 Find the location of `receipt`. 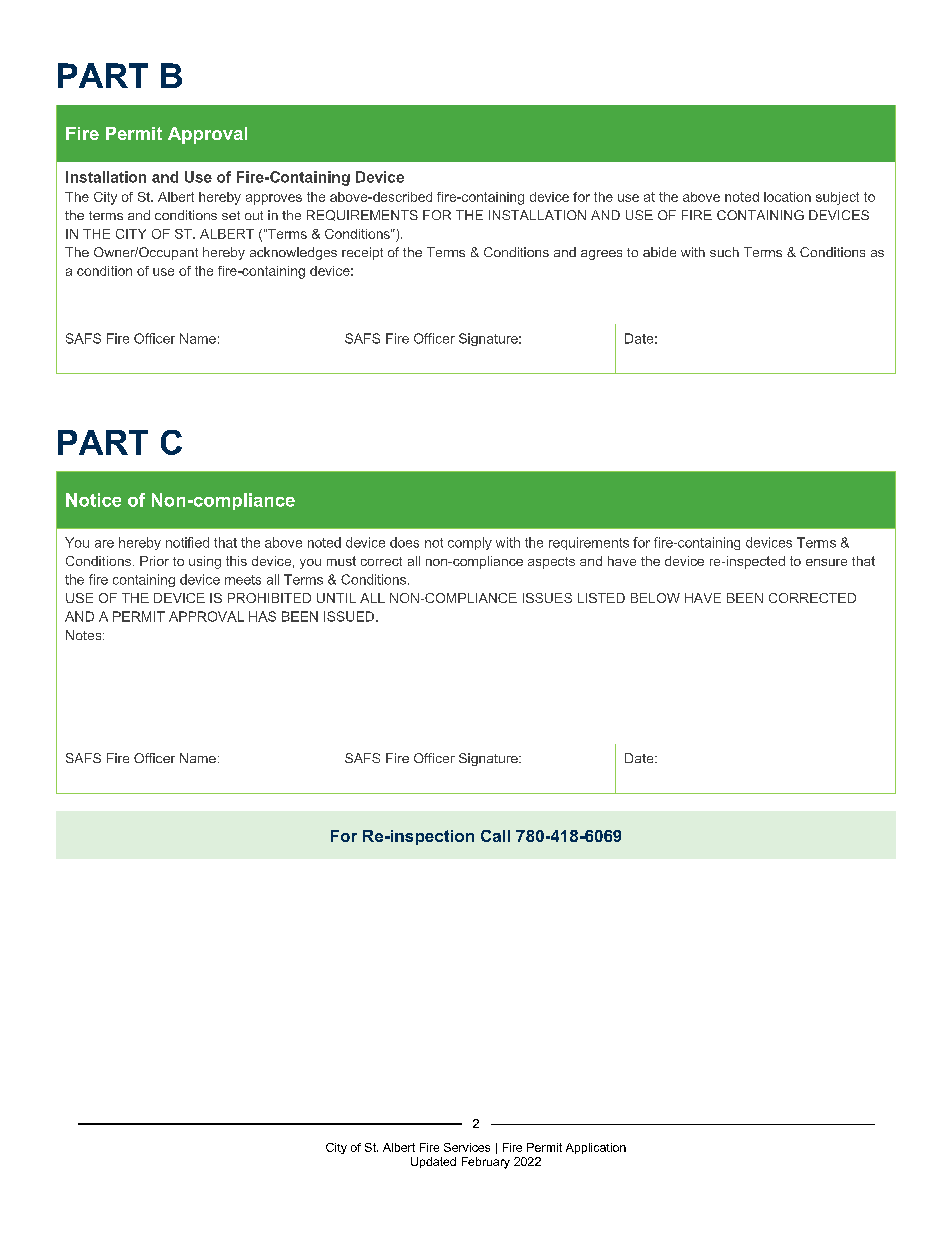

receipt is located at coordinates (362, 253).
